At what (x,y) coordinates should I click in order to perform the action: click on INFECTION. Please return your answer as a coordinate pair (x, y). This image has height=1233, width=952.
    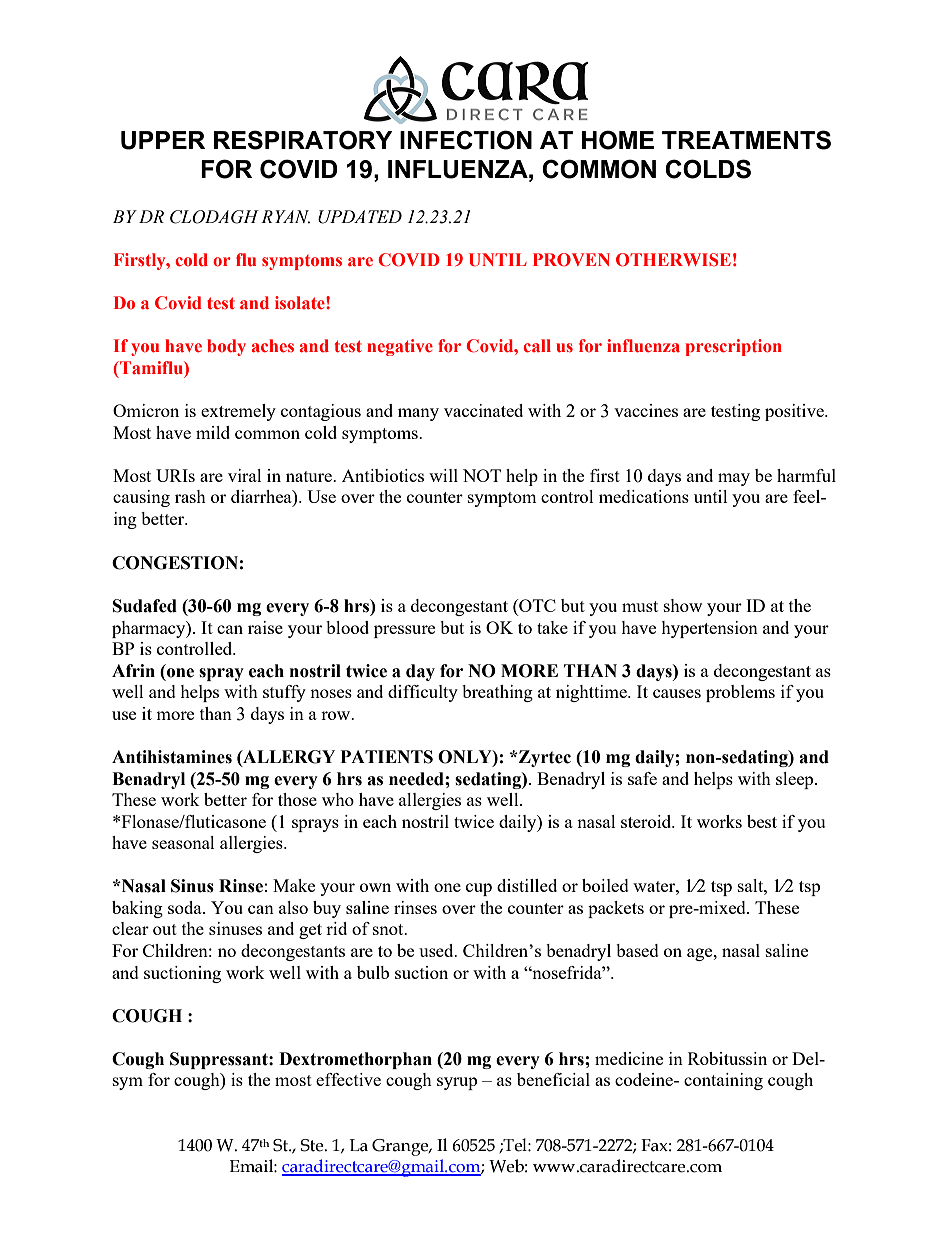
    Looking at the image, I should click on (466, 140).
